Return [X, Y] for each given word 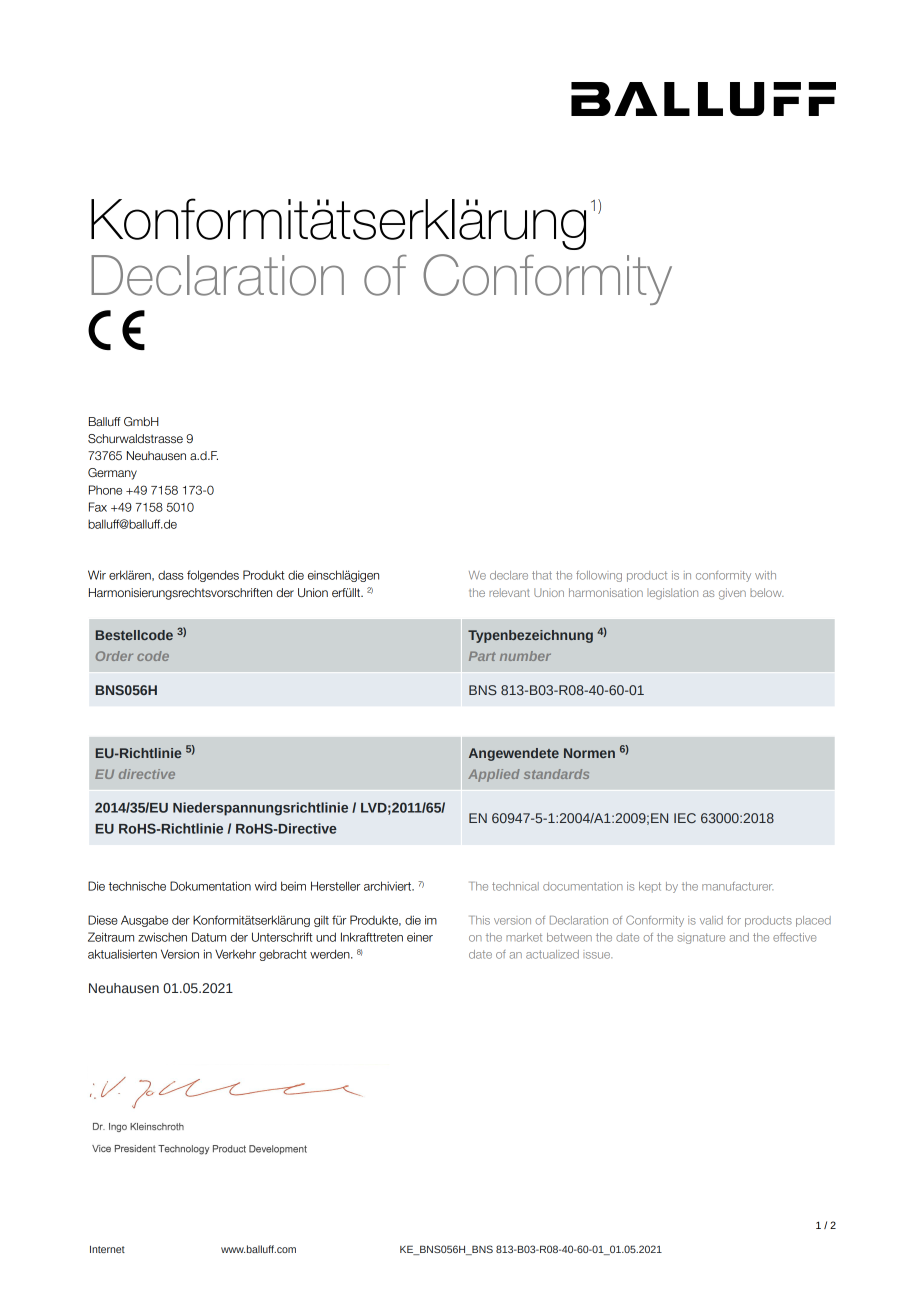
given [732, 594]
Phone [105, 490]
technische [137, 886]
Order [114, 656]
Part [482, 656]
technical [515, 886]
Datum [209, 937]
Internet [107, 1249]
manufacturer [737, 886]
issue [597, 955]
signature [701, 938]
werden [331, 954]
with [765, 575]
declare [509, 575]
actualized [552, 954]
